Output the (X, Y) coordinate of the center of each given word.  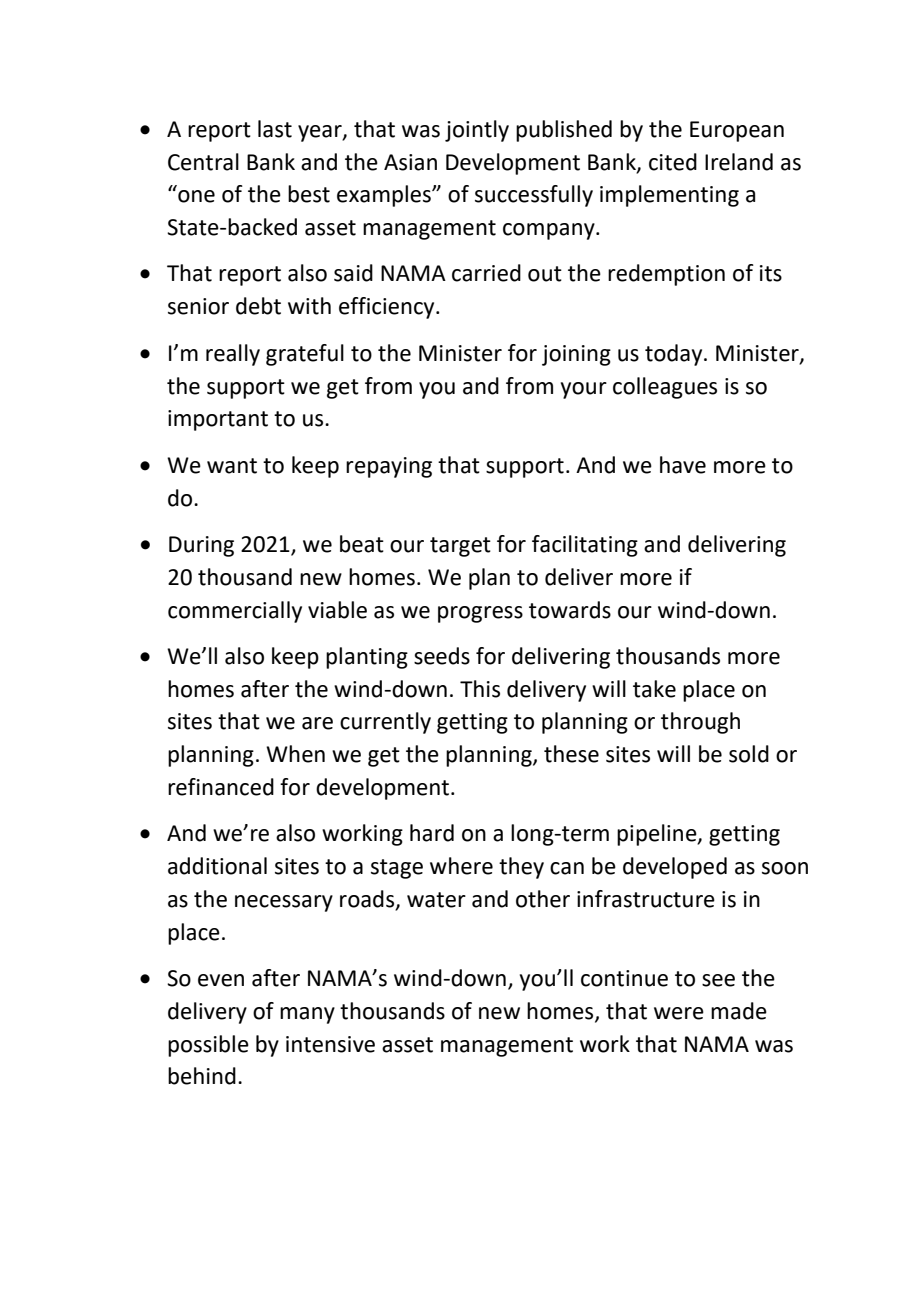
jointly (477, 131)
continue (624, 978)
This (480, 689)
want (232, 466)
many (307, 1015)
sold (749, 754)
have (683, 465)
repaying (389, 467)
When (295, 754)
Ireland (739, 162)
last (275, 129)
